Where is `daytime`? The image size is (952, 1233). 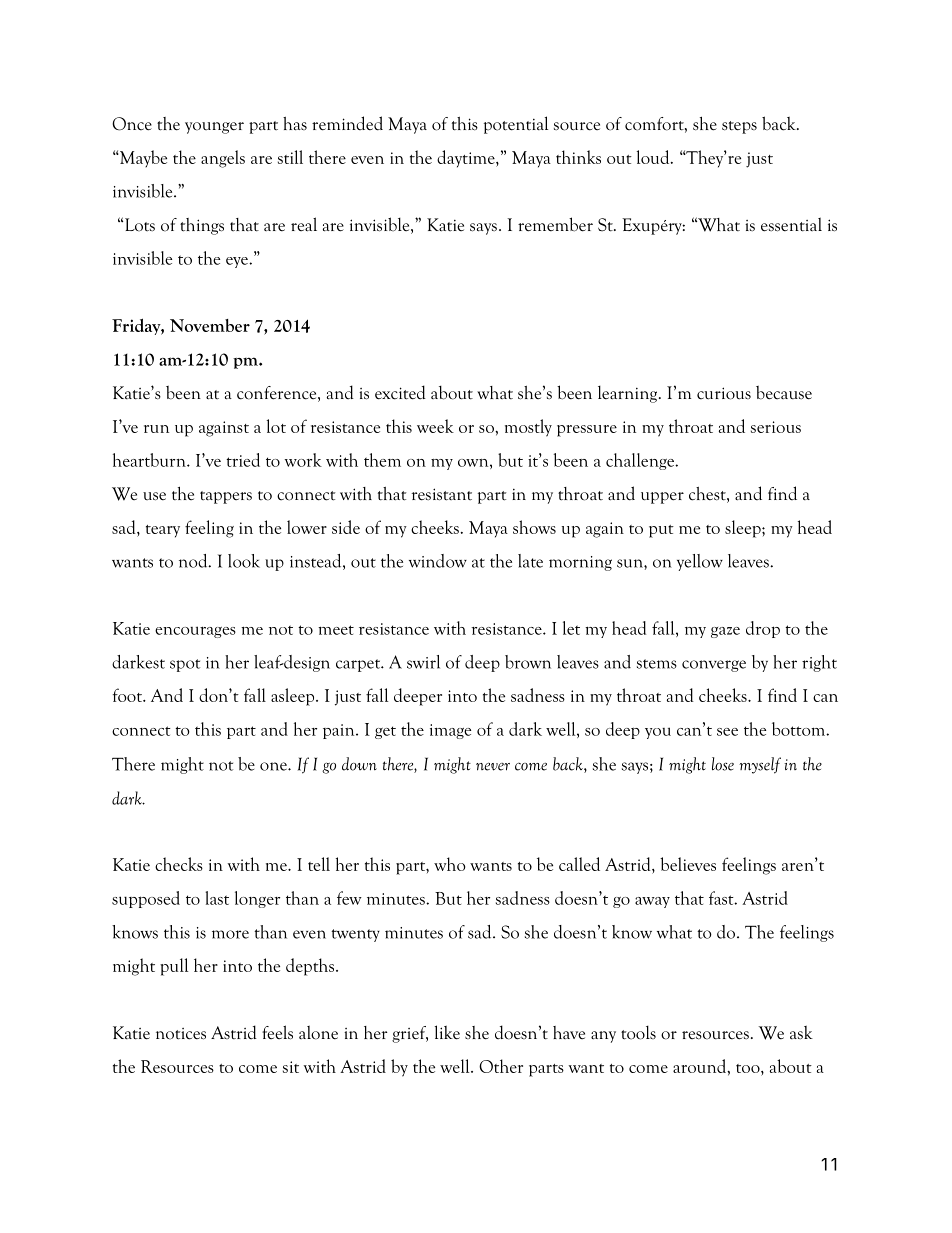 daytime is located at coordinates (467, 159).
